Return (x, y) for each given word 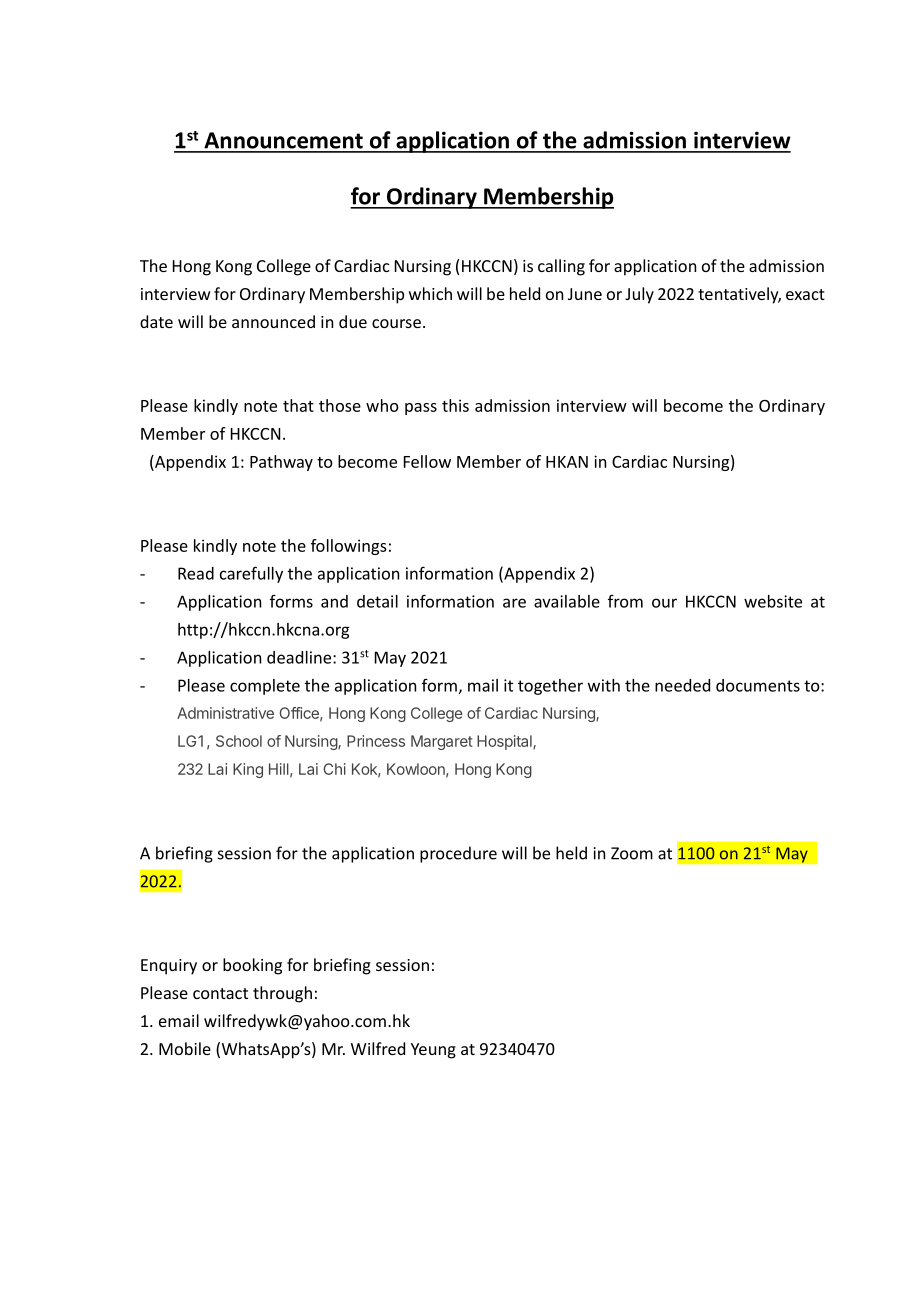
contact (220, 993)
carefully (251, 574)
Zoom (632, 853)
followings (349, 547)
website (773, 601)
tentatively (739, 295)
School (239, 741)
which (430, 293)
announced (273, 321)
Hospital (505, 742)
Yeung (433, 1051)
